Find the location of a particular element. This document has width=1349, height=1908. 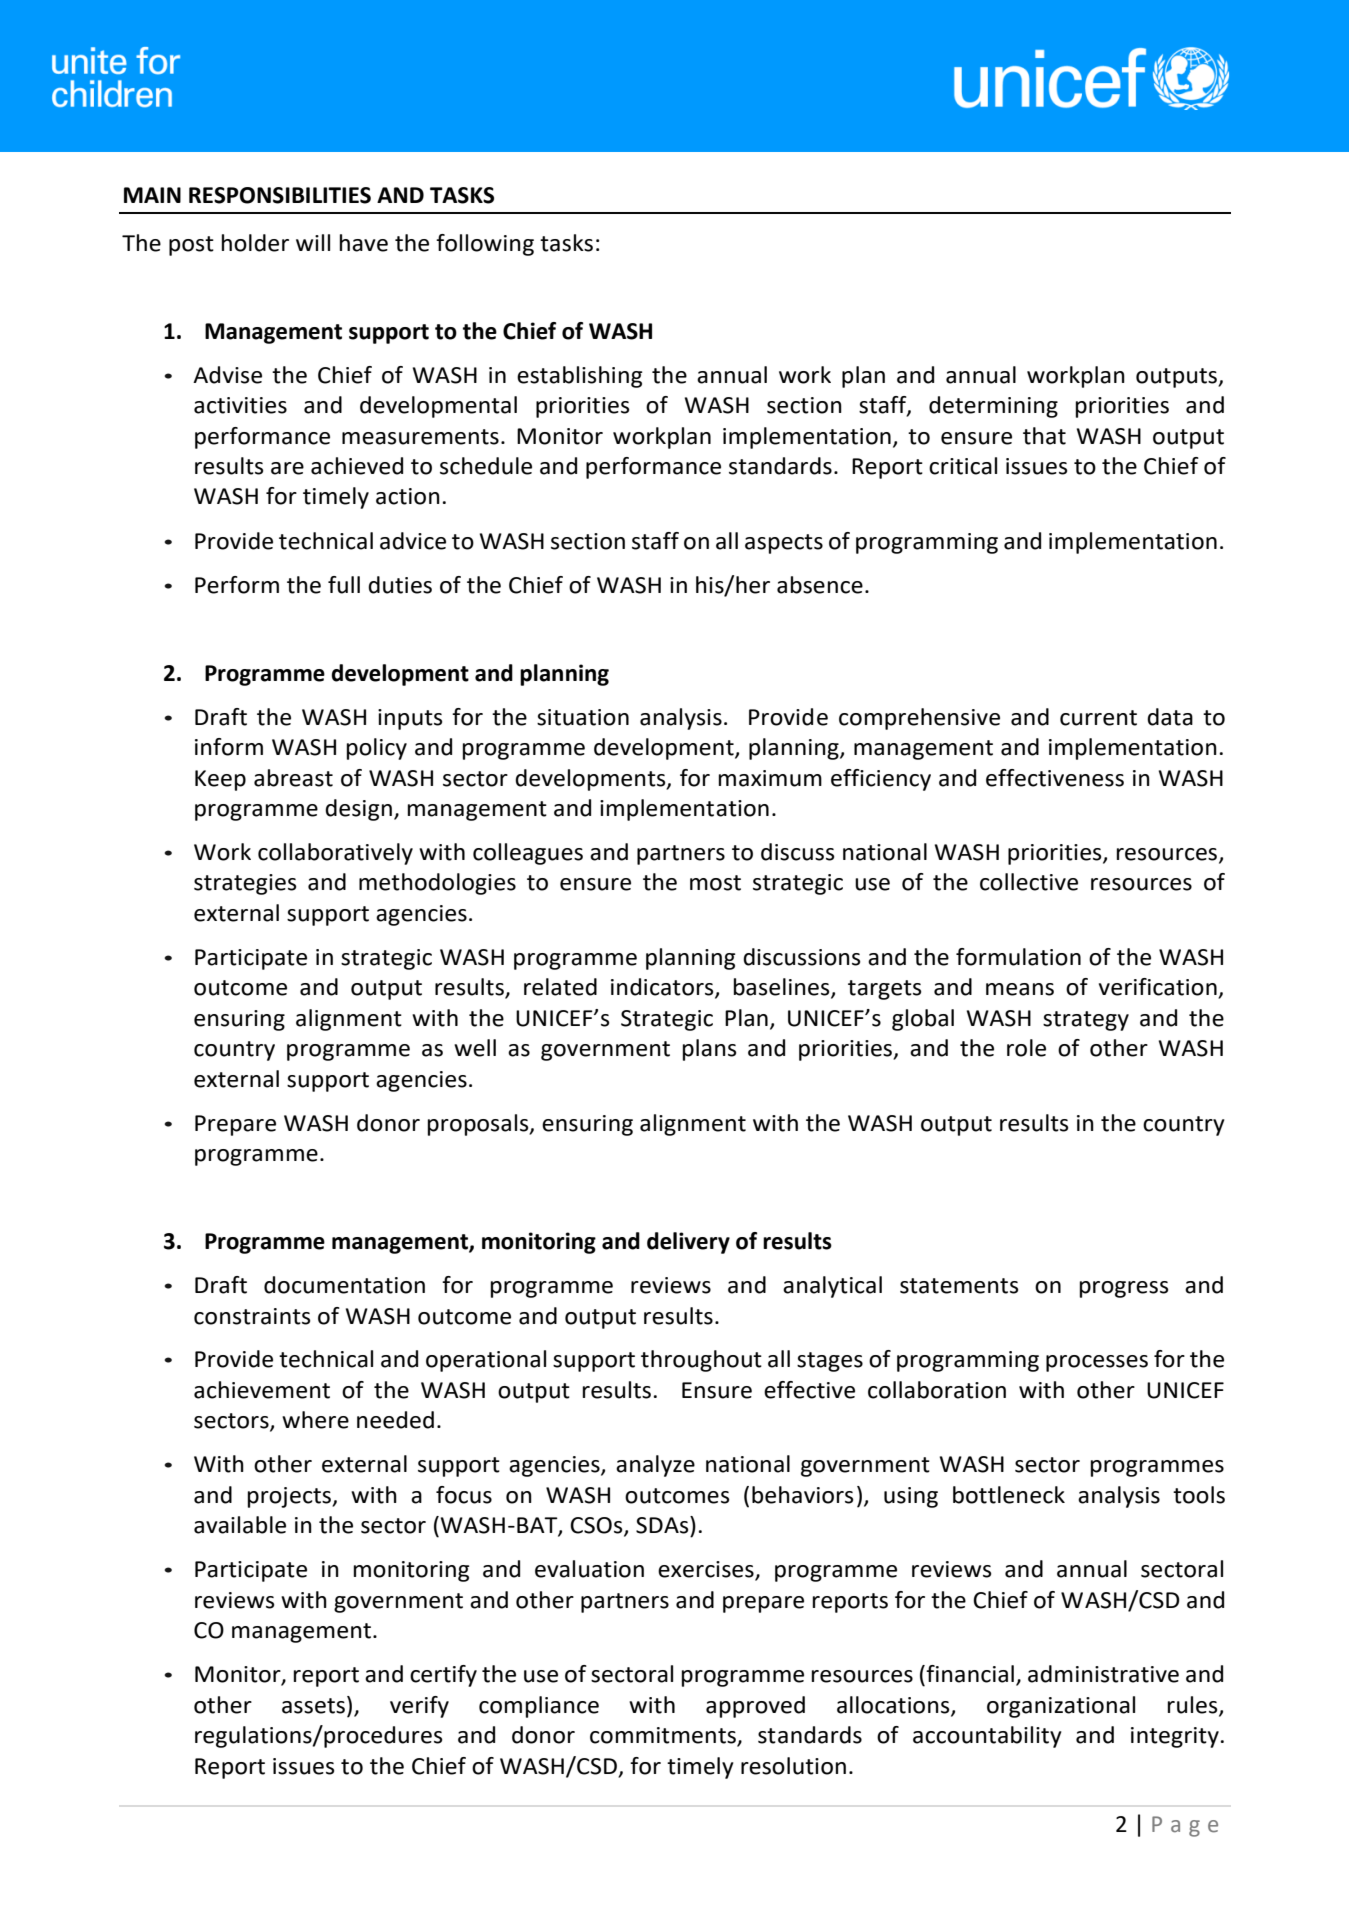

holder is located at coordinates (255, 243).
